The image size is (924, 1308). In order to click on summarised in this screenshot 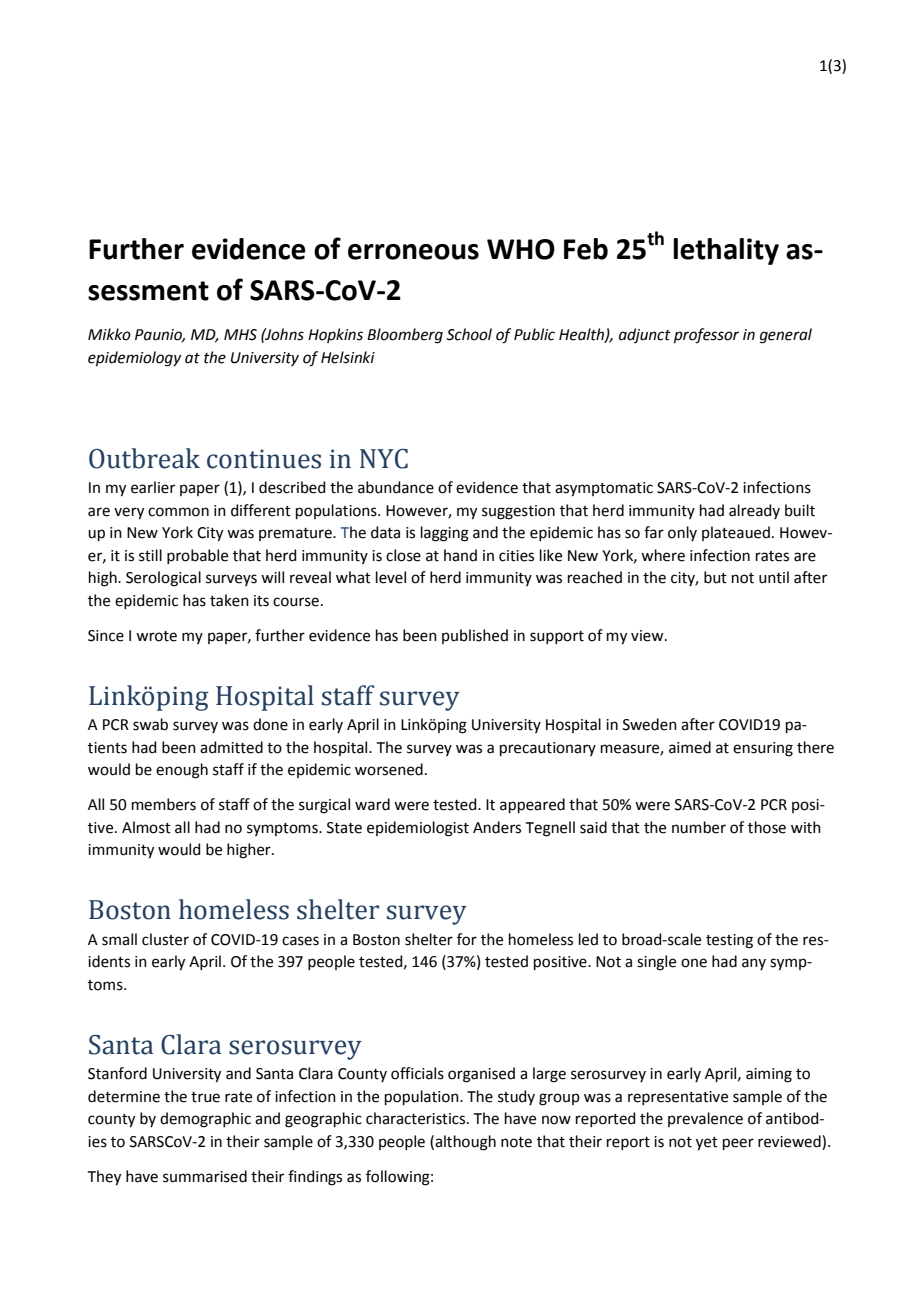, I will do `click(205, 1176)`.
